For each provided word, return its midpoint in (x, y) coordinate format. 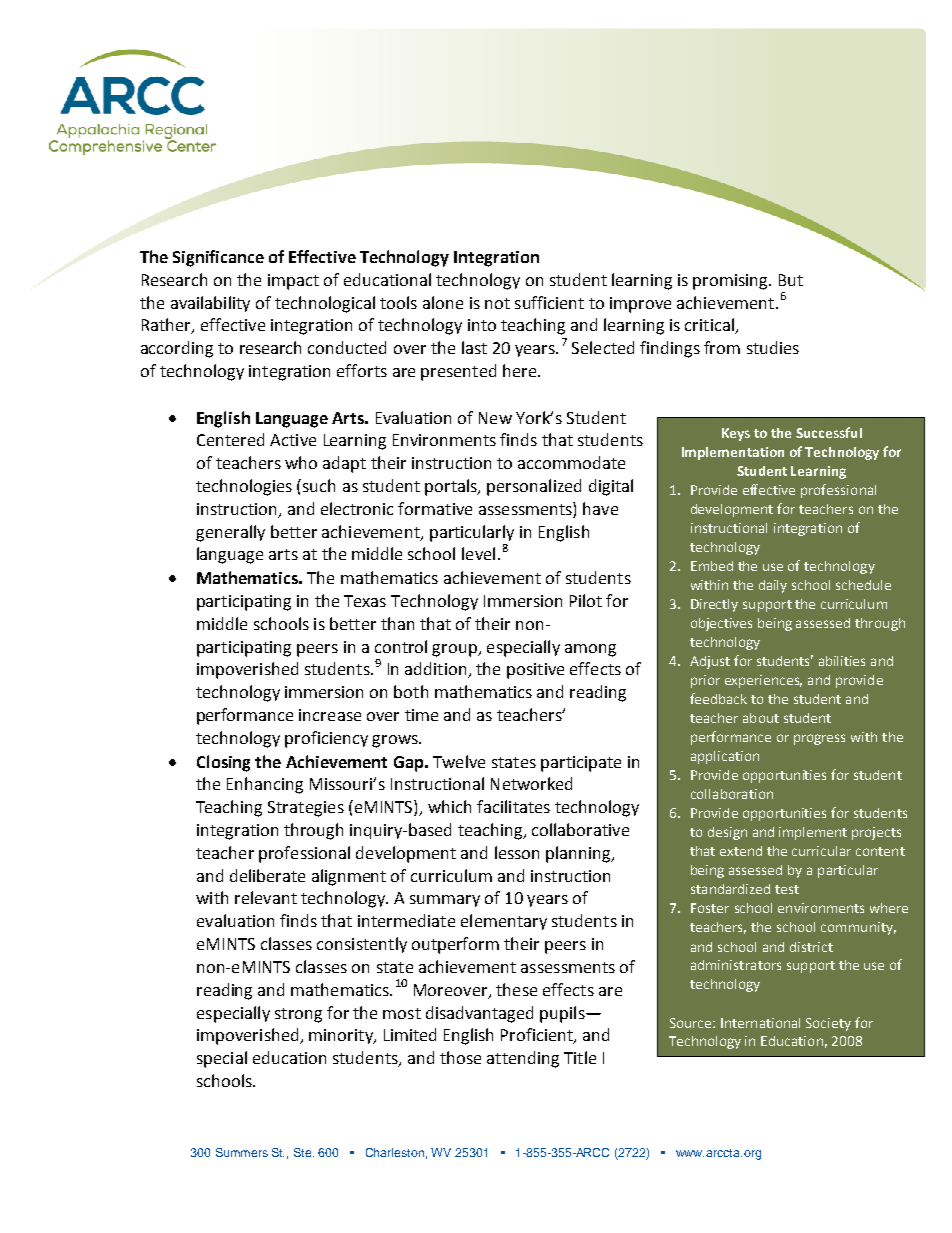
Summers (242, 1152)
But (791, 280)
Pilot (586, 600)
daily (773, 586)
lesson (517, 852)
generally (230, 533)
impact (293, 282)
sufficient (549, 302)
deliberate (267, 875)
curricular (821, 851)
